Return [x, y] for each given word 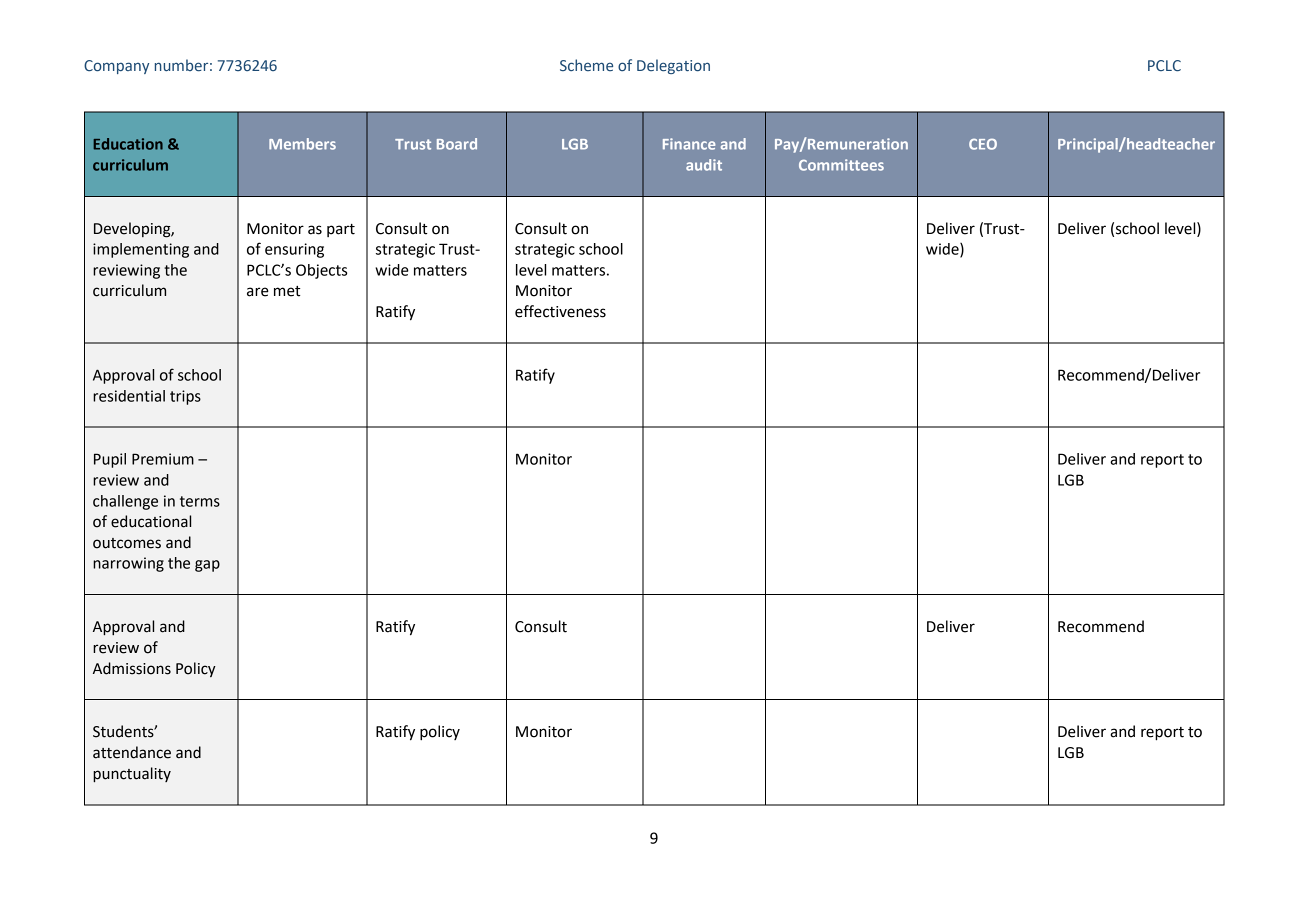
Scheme [586, 65]
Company [116, 67]
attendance [132, 752]
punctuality [132, 775]
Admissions [132, 668]
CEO [983, 144]
